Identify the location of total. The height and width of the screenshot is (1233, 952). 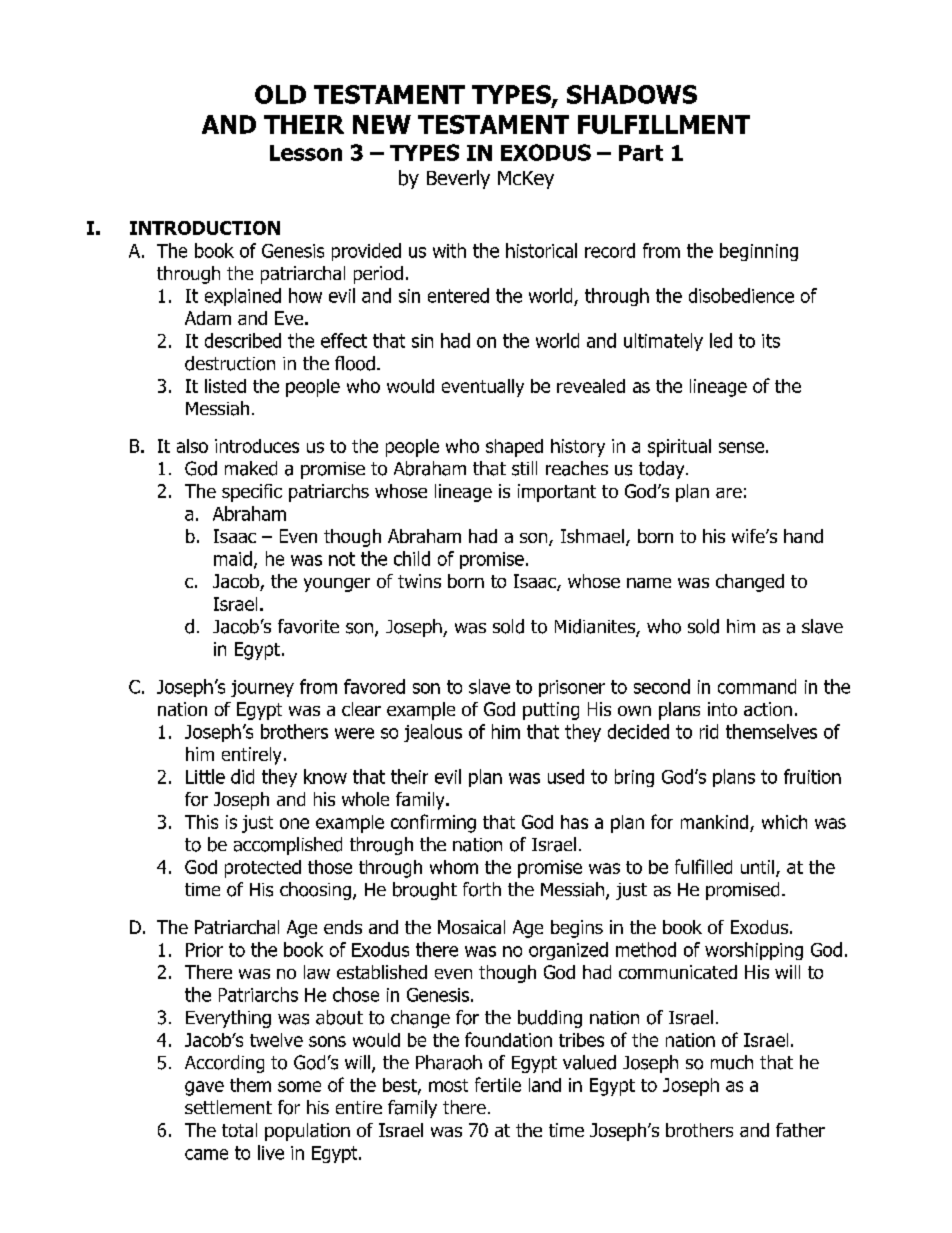
(239, 1130).
